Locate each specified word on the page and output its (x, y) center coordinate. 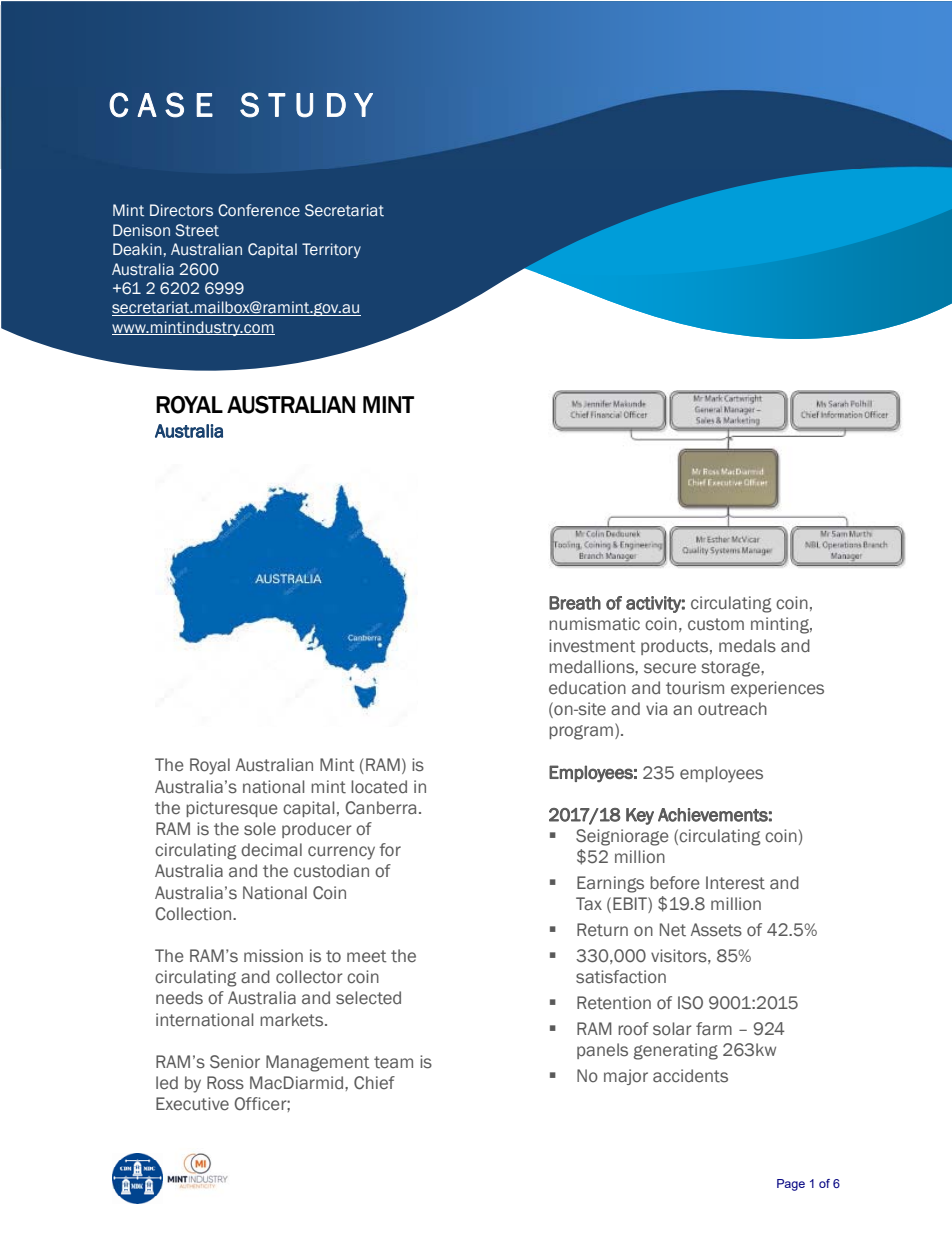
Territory (331, 250)
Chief (374, 1083)
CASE (161, 105)
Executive (192, 1104)
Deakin (137, 249)
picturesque (232, 809)
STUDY (306, 105)
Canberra (381, 808)
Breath (575, 603)
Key (640, 816)
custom (716, 624)
